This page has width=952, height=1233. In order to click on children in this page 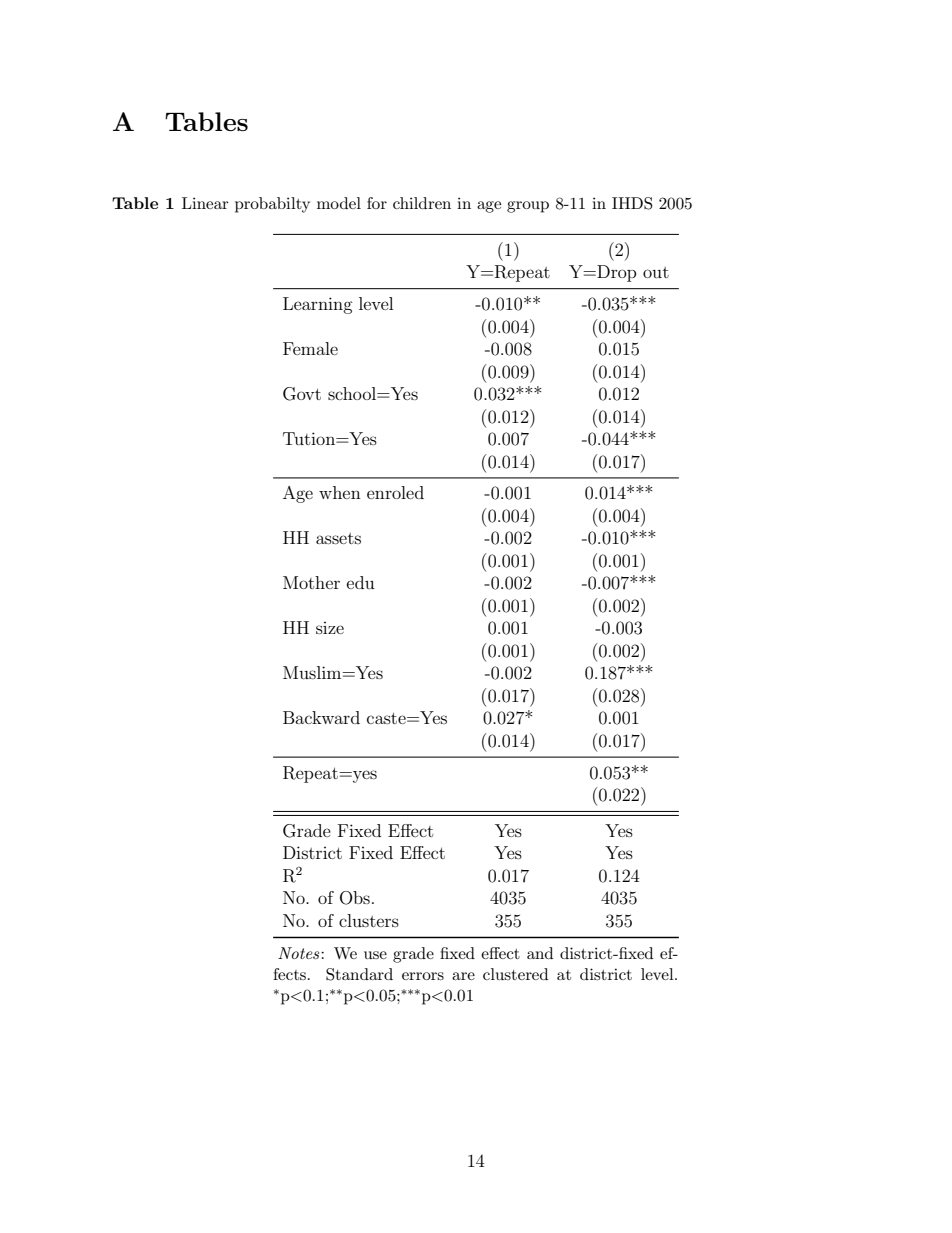, I will do `click(422, 203)`.
